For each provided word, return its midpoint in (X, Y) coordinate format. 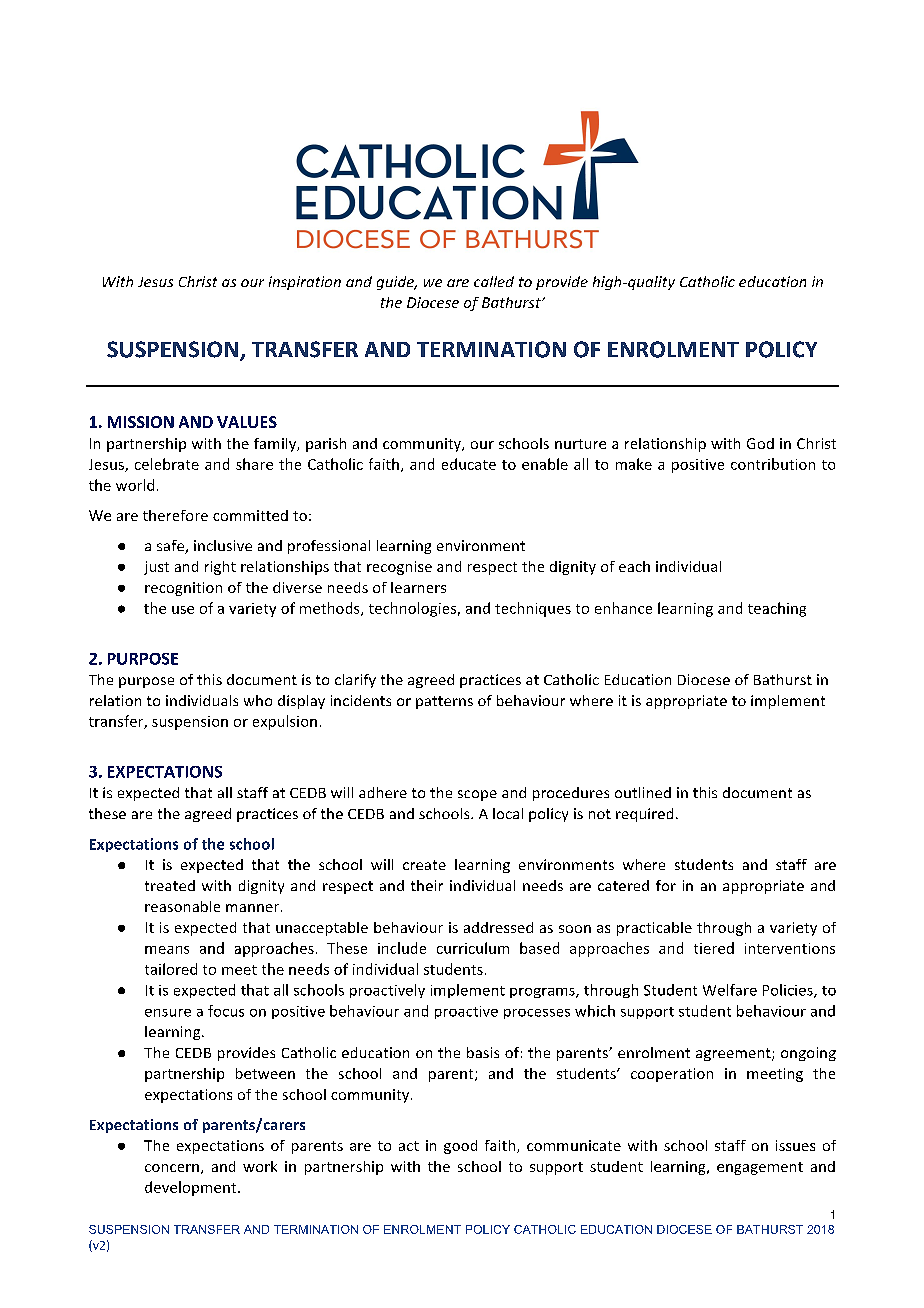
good (460, 1147)
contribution (773, 464)
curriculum (473, 948)
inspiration (305, 283)
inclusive (223, 545)
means (167, 950)
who (258, 700)
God (760, 443)
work (260, 1166)
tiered (714, 948)
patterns (444, 702)
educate (469, 464)
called (494, 281)
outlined (643, 792)
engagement (760, 1168)
